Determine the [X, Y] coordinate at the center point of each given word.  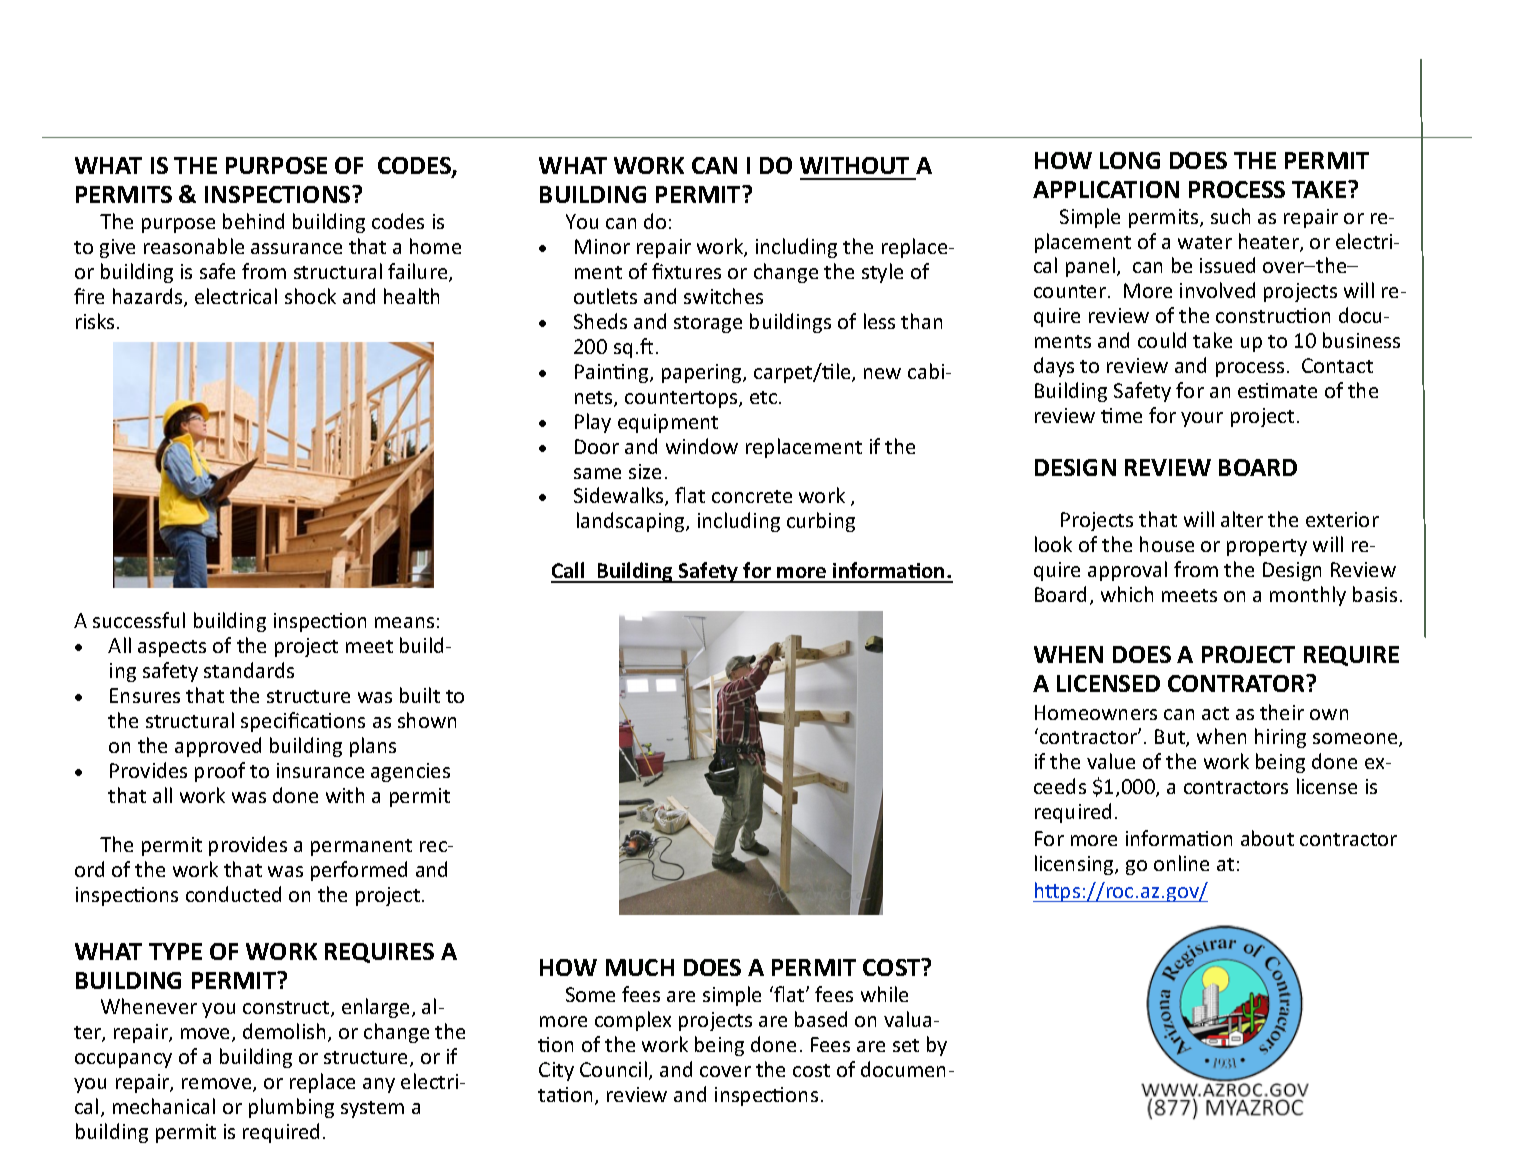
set [906, 1045]
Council [613, 1069]
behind [253, 221]
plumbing [291, 1108]
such [1230, 216]
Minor [602, 246]
